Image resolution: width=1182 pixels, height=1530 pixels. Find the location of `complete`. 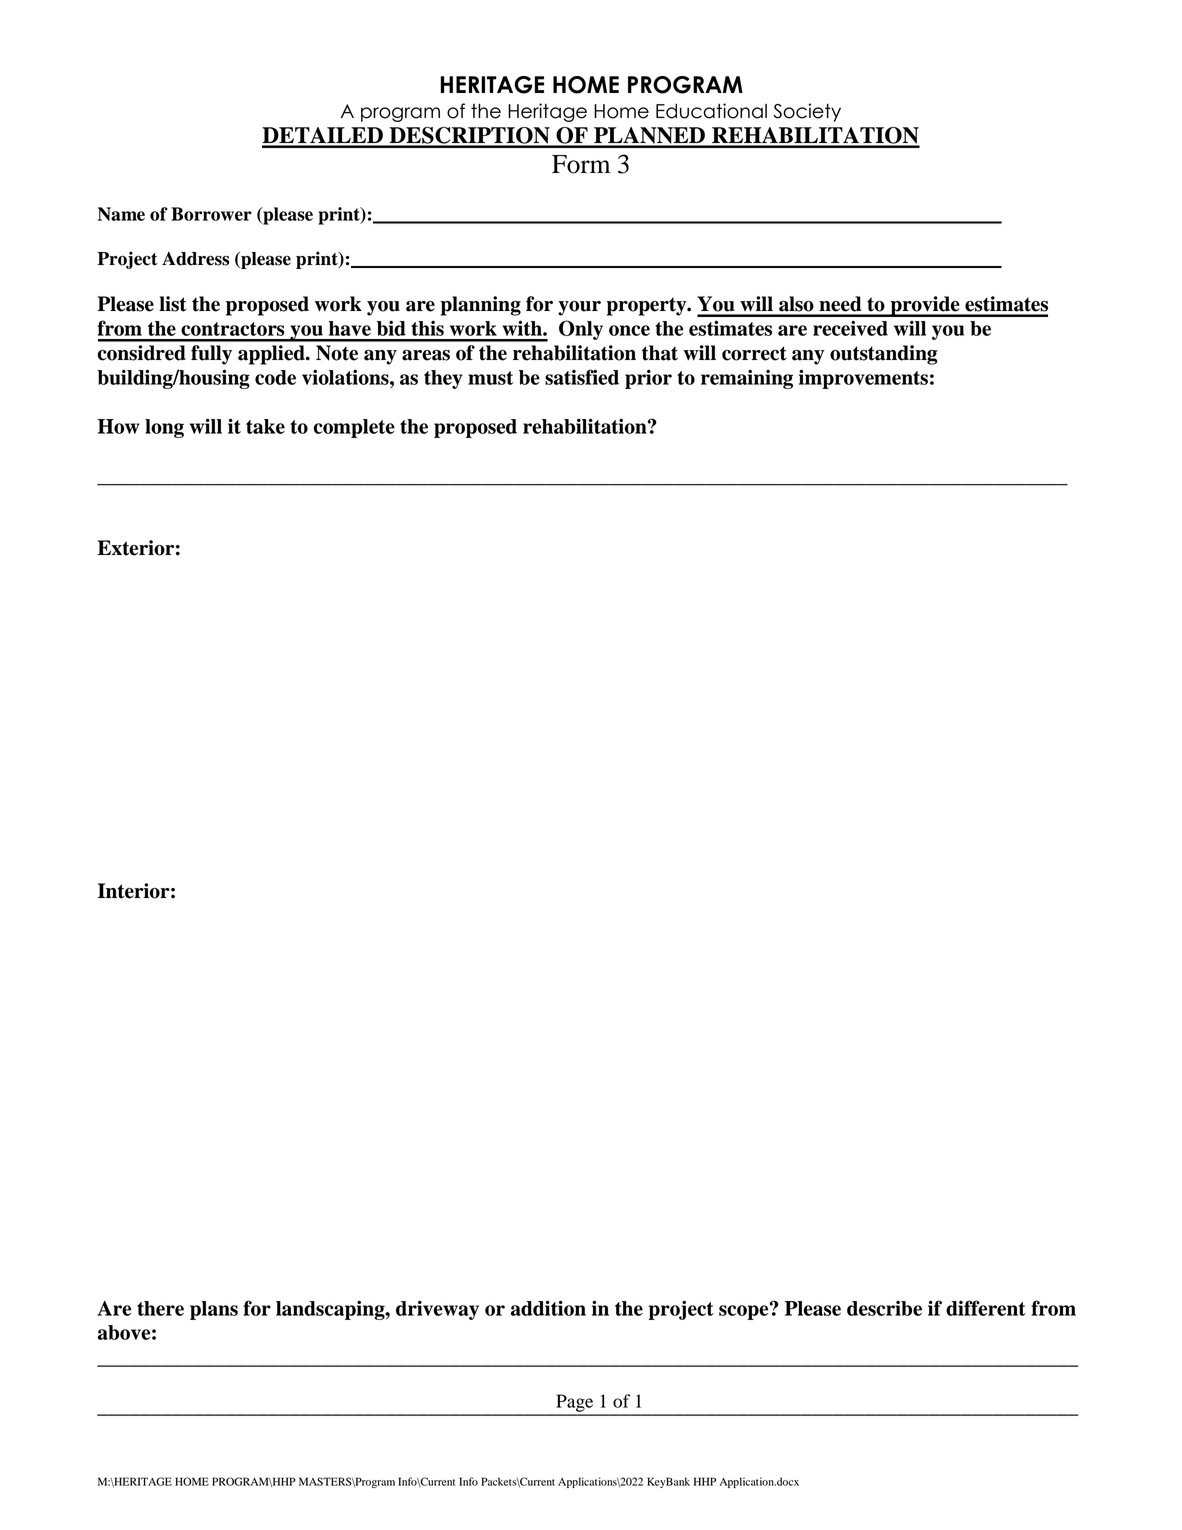

complete is located at coordinates (354, 428).
